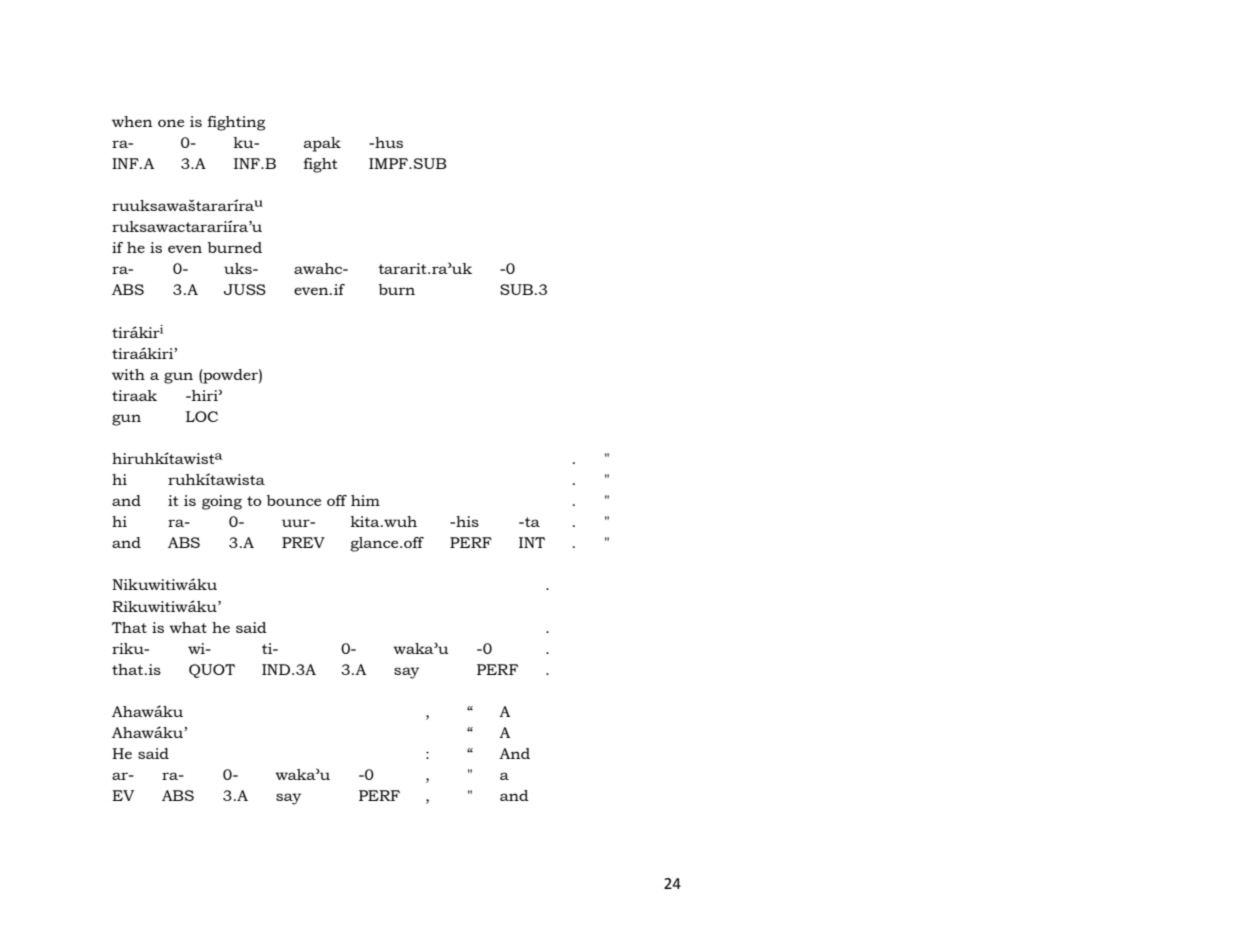 This screenshot has width=1233, height=952. I want to click on with, so click(128, 374).
